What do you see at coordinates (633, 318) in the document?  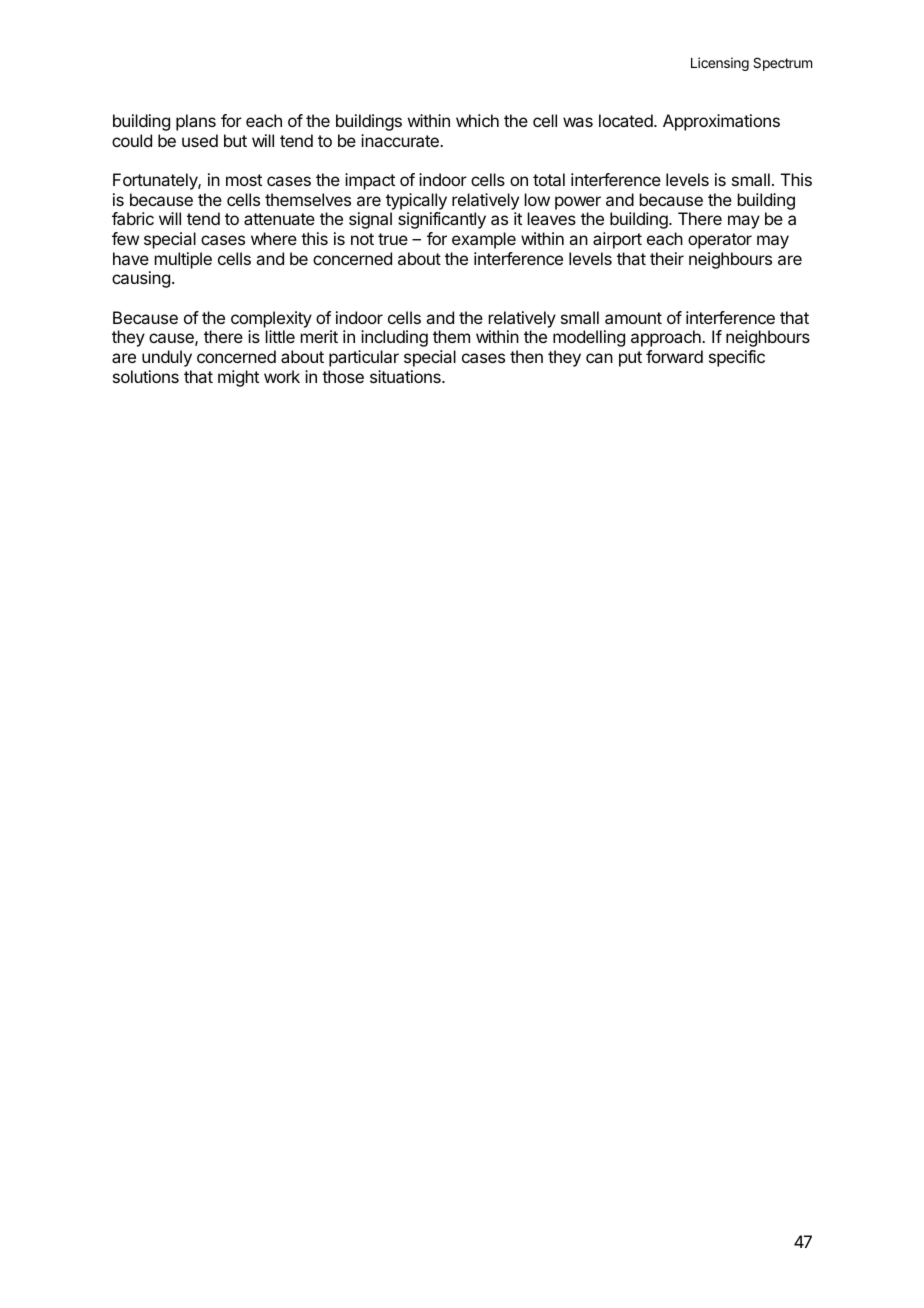 I see `amount` at bounding box center [633, 318].
